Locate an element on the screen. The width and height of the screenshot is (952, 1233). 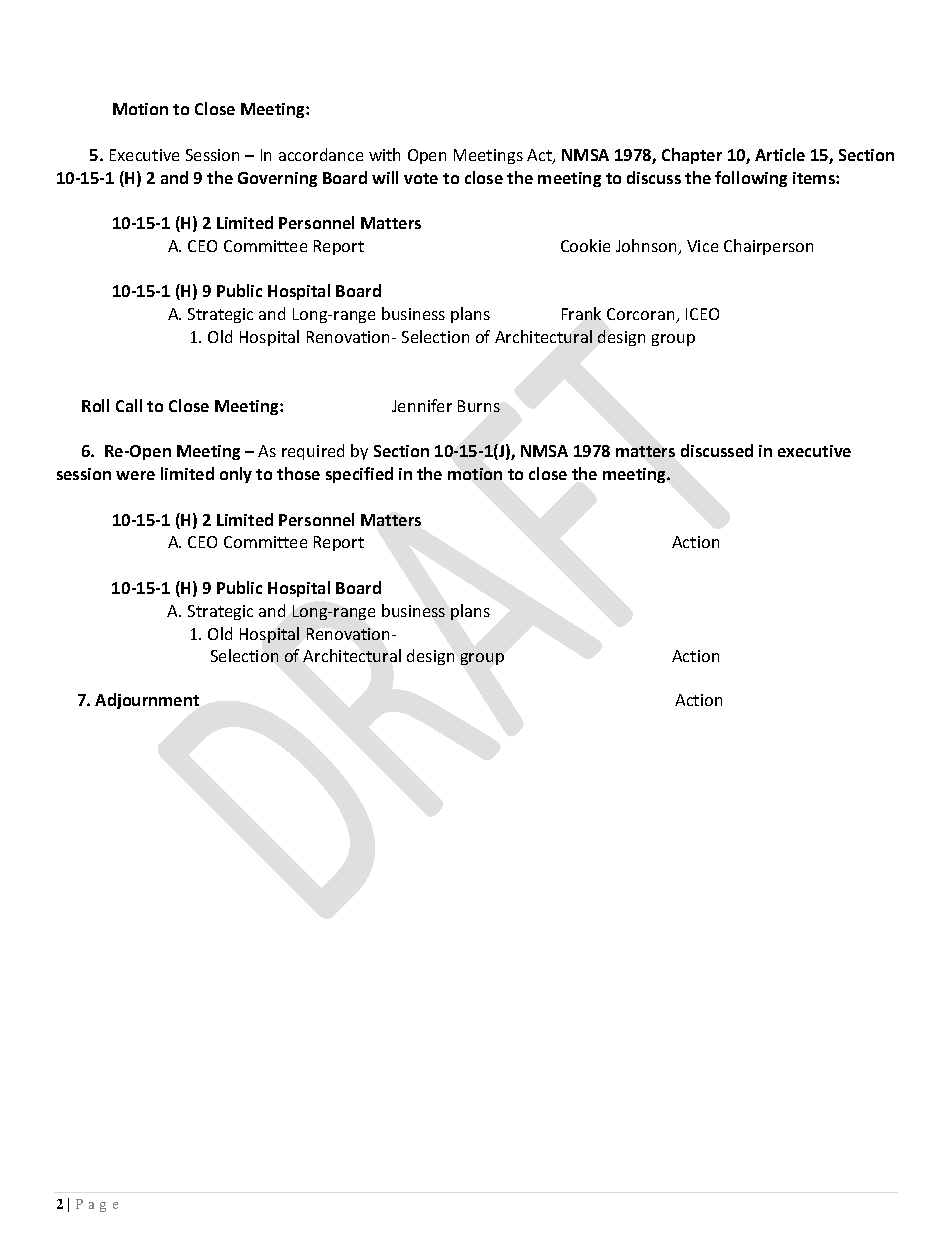
vote is located at coordinates (421, 178).
